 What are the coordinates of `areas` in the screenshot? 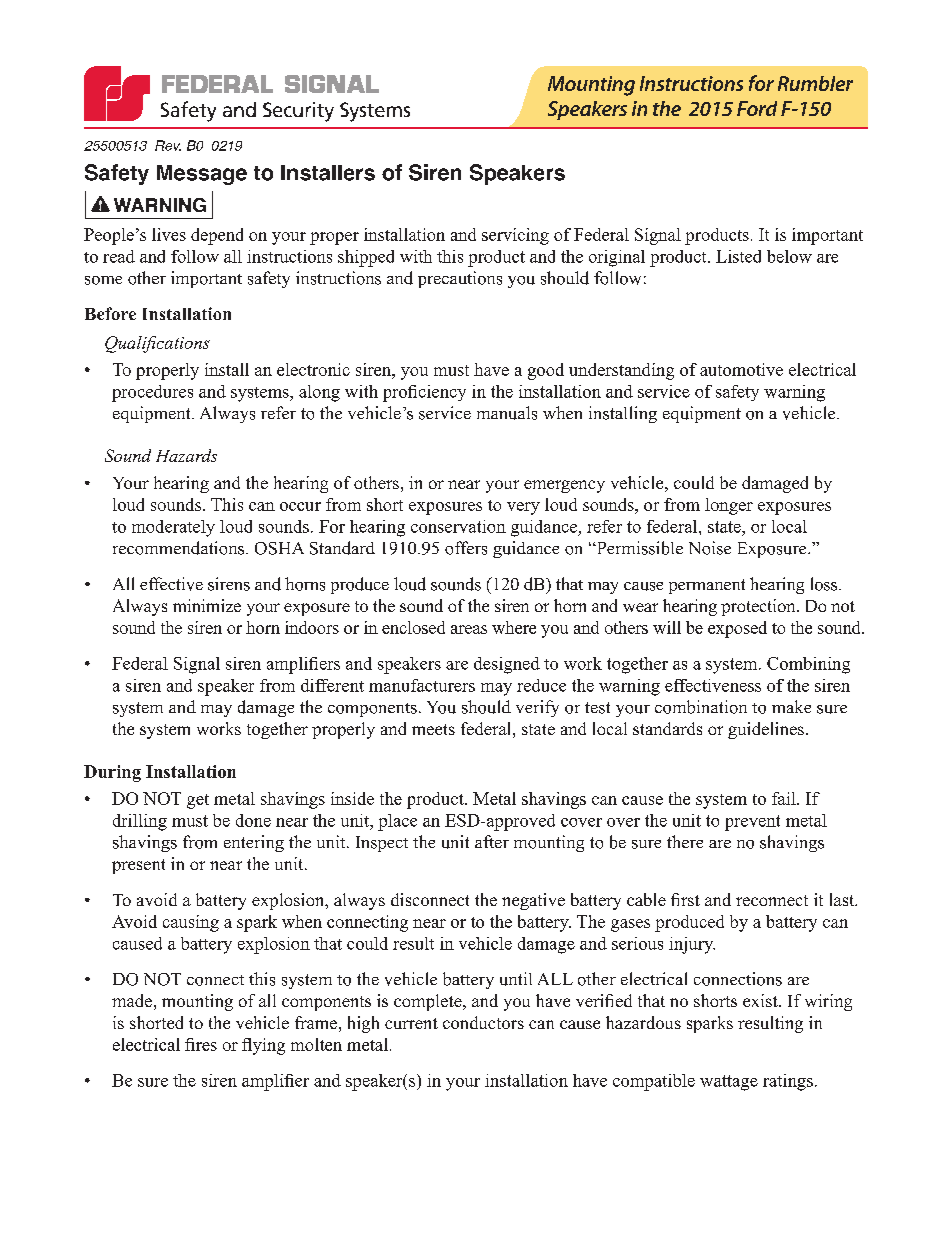 It's located at (469, 629).
